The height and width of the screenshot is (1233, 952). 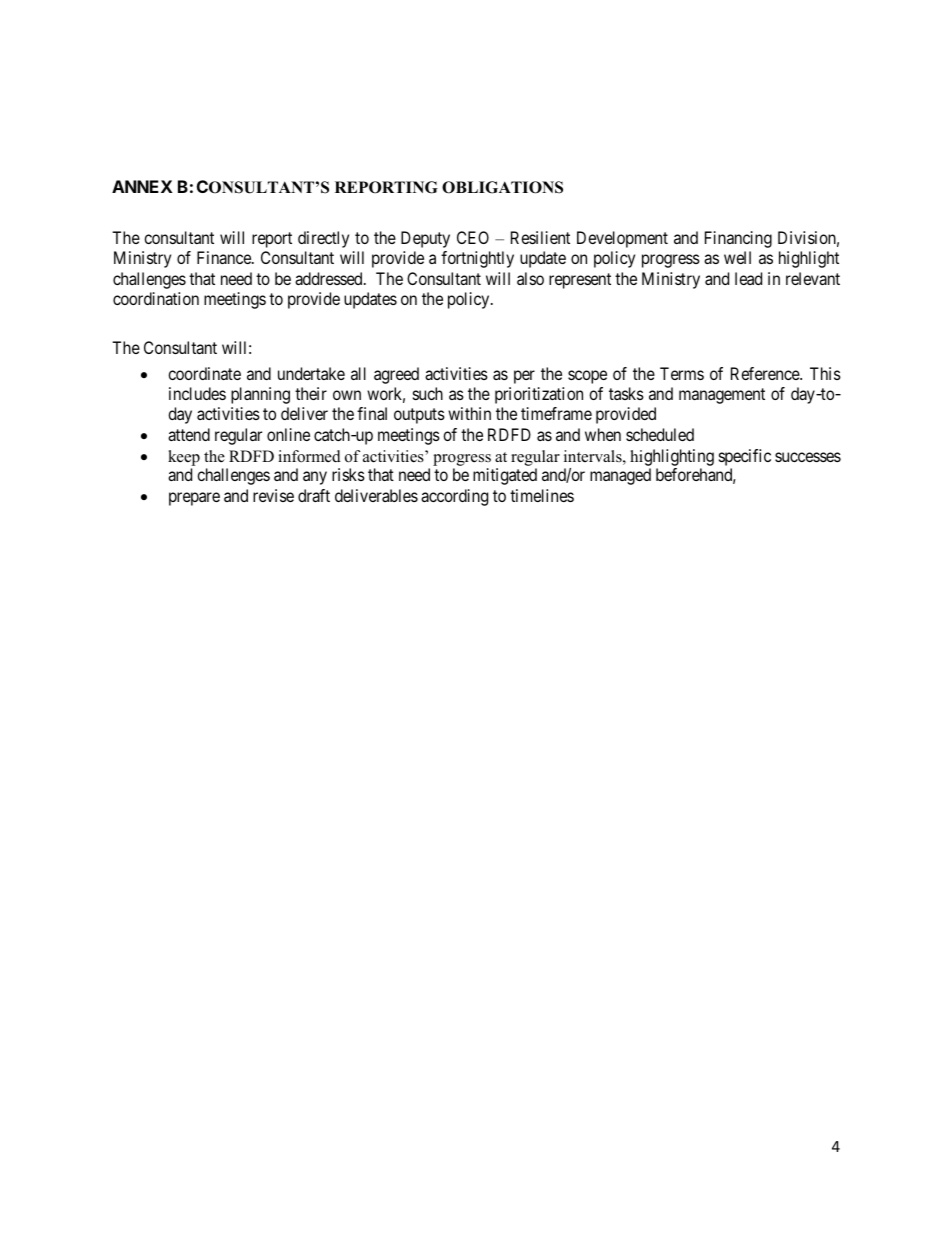 What do you see at coordinates (225, 257) in the screenshot?
I see `Finance` at bounding box center [225, 257].
